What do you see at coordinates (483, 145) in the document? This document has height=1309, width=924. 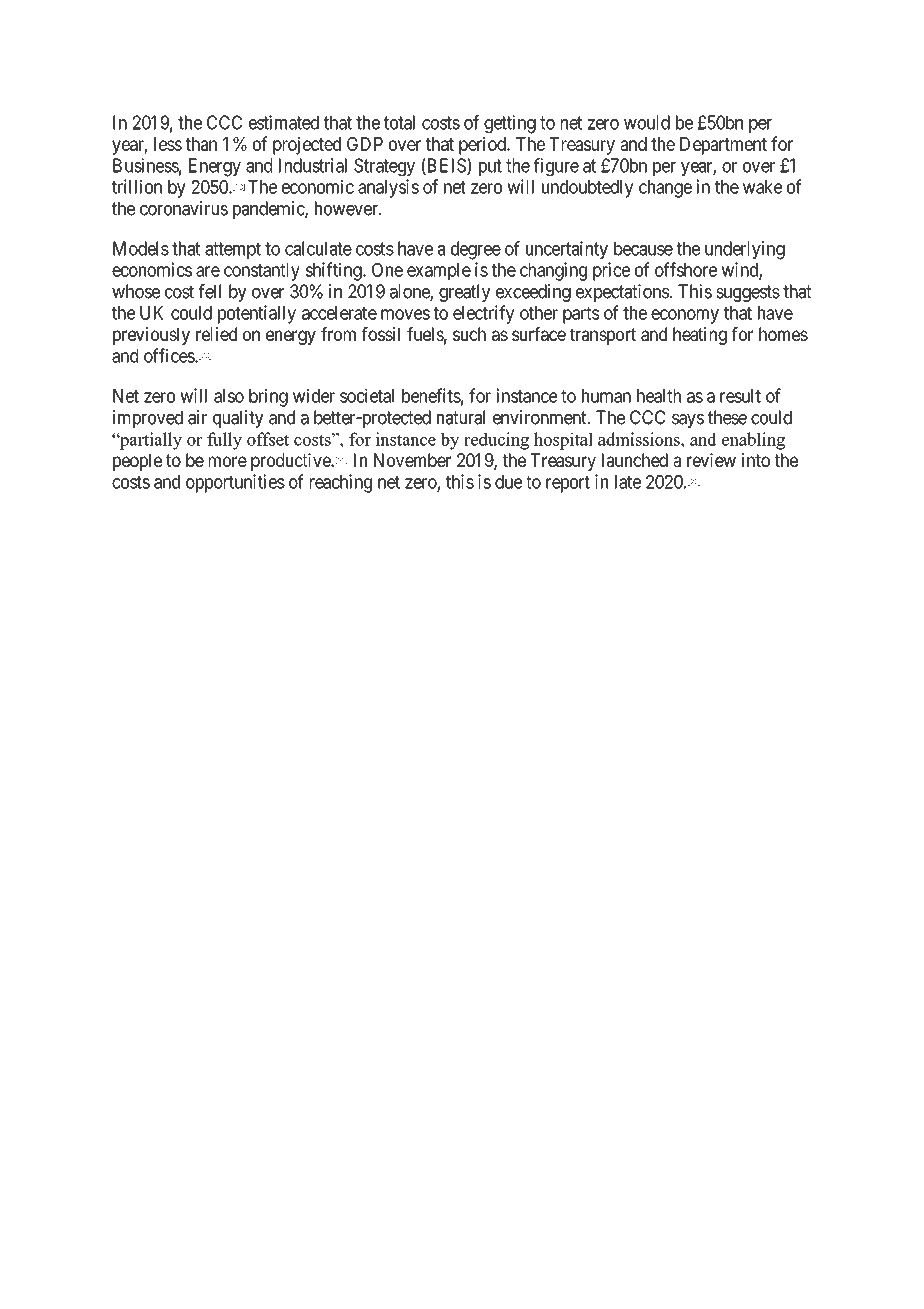 I see `period` at bounding box center [483, 145].
